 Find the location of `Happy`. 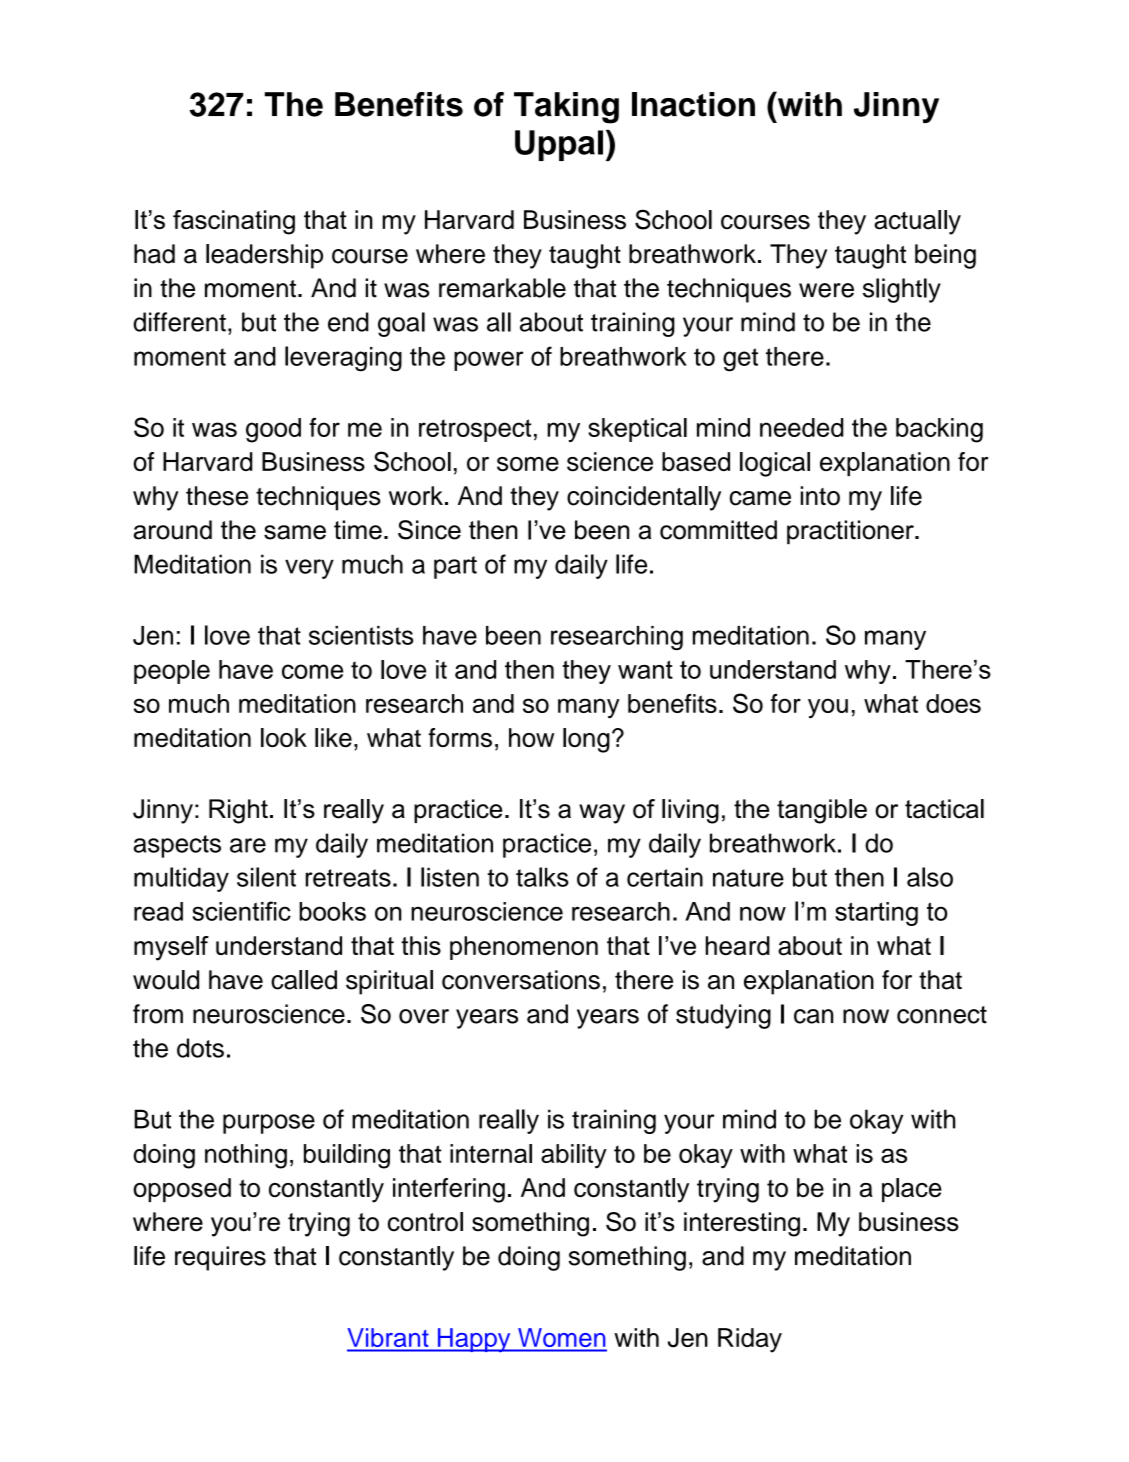

Happy is located at coordinates (474, 1340).
